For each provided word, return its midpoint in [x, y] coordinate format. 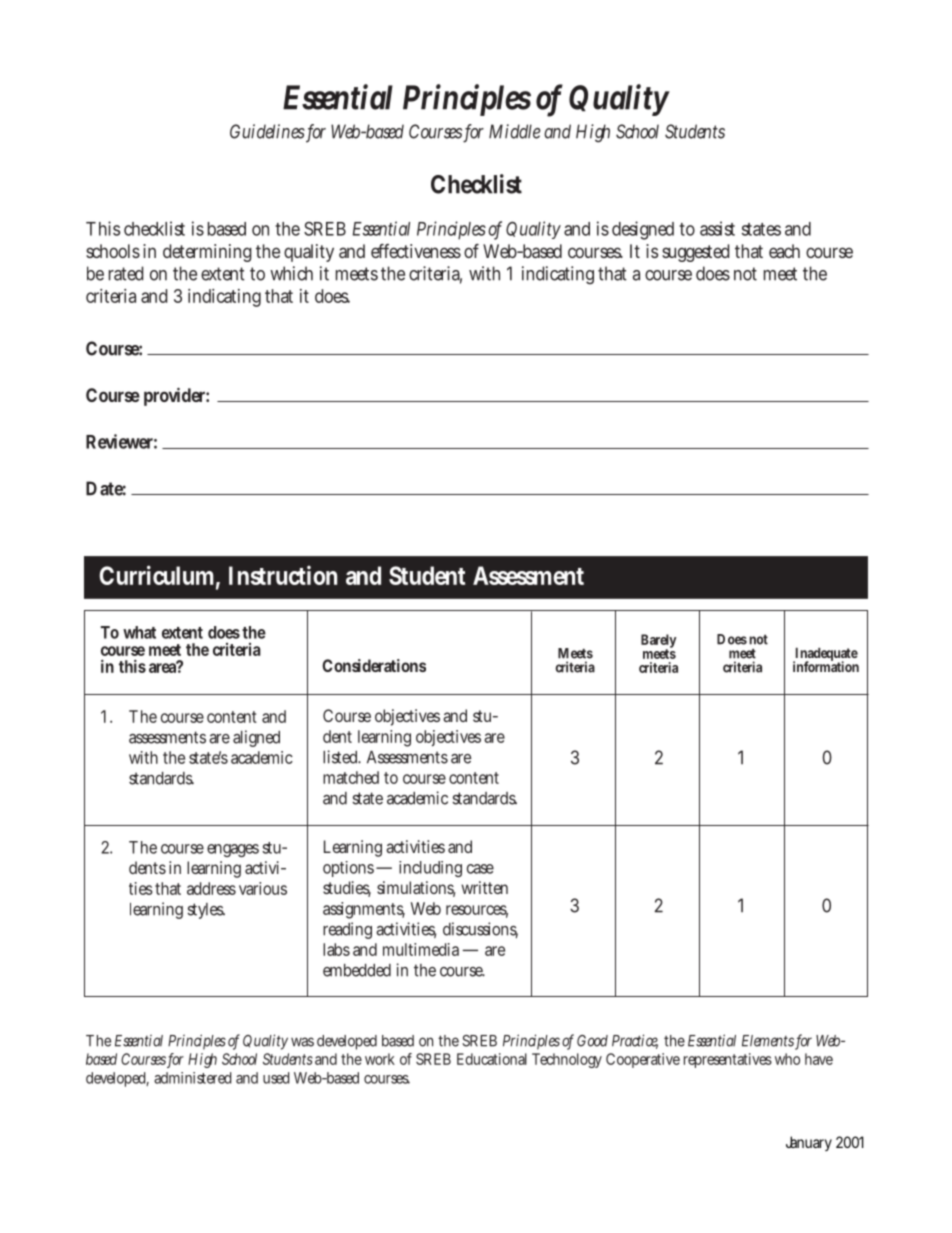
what [139, 632]
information [826, 665]
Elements [769, 1042]
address [211, 888]
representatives [728, 1060]
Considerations [374, 665]
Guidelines [267, 131]
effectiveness [416, 251]
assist [717, 228]
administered [192, 1078]
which [291, 273]
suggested [695, 253]
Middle [515, 131]
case [480, 869]
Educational [492, 1059]
